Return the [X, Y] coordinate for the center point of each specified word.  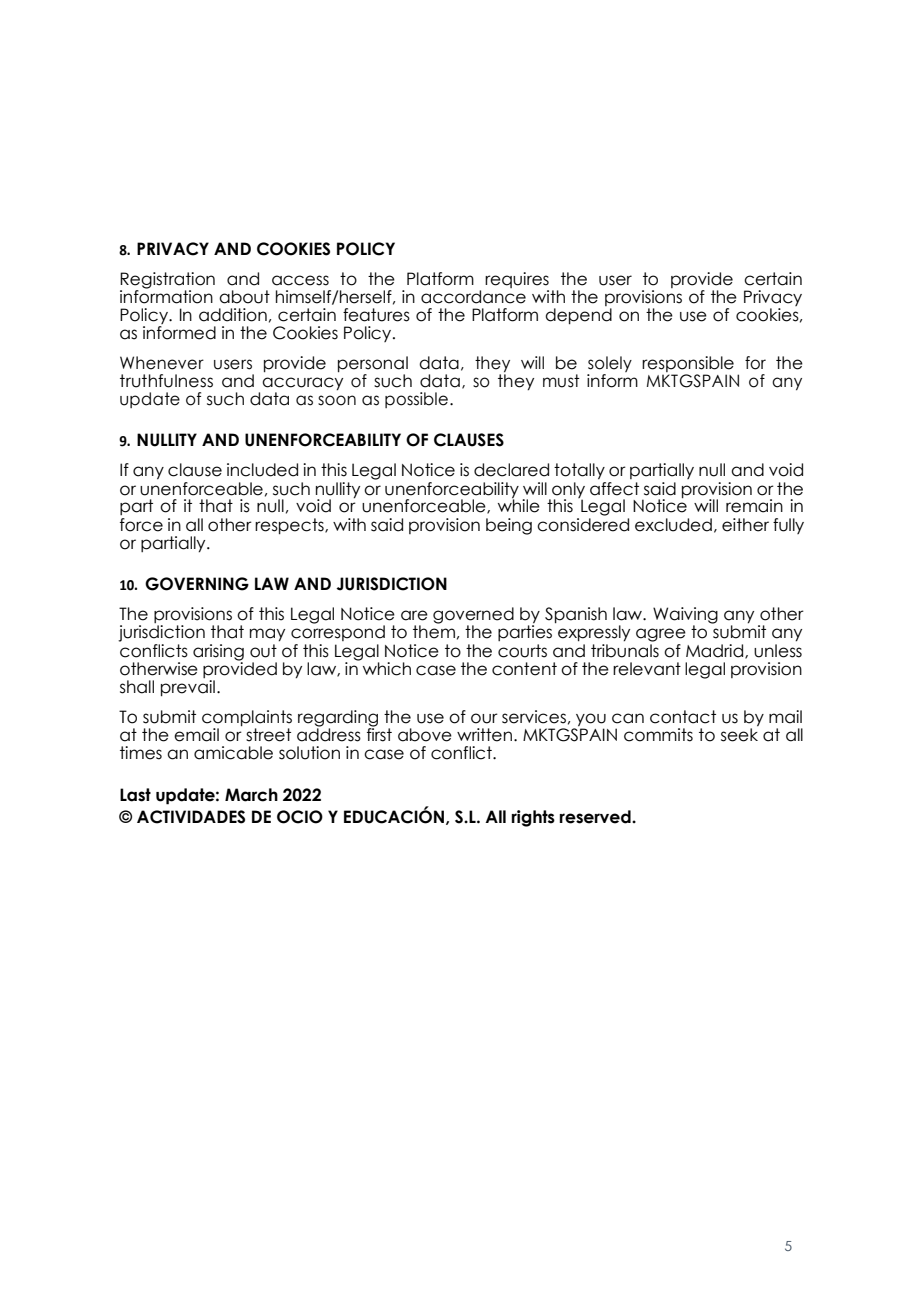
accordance [473, 297]
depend [578, 316]
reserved [596, 817]
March [251, 795]
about [244, 297]
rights [533, 818]
